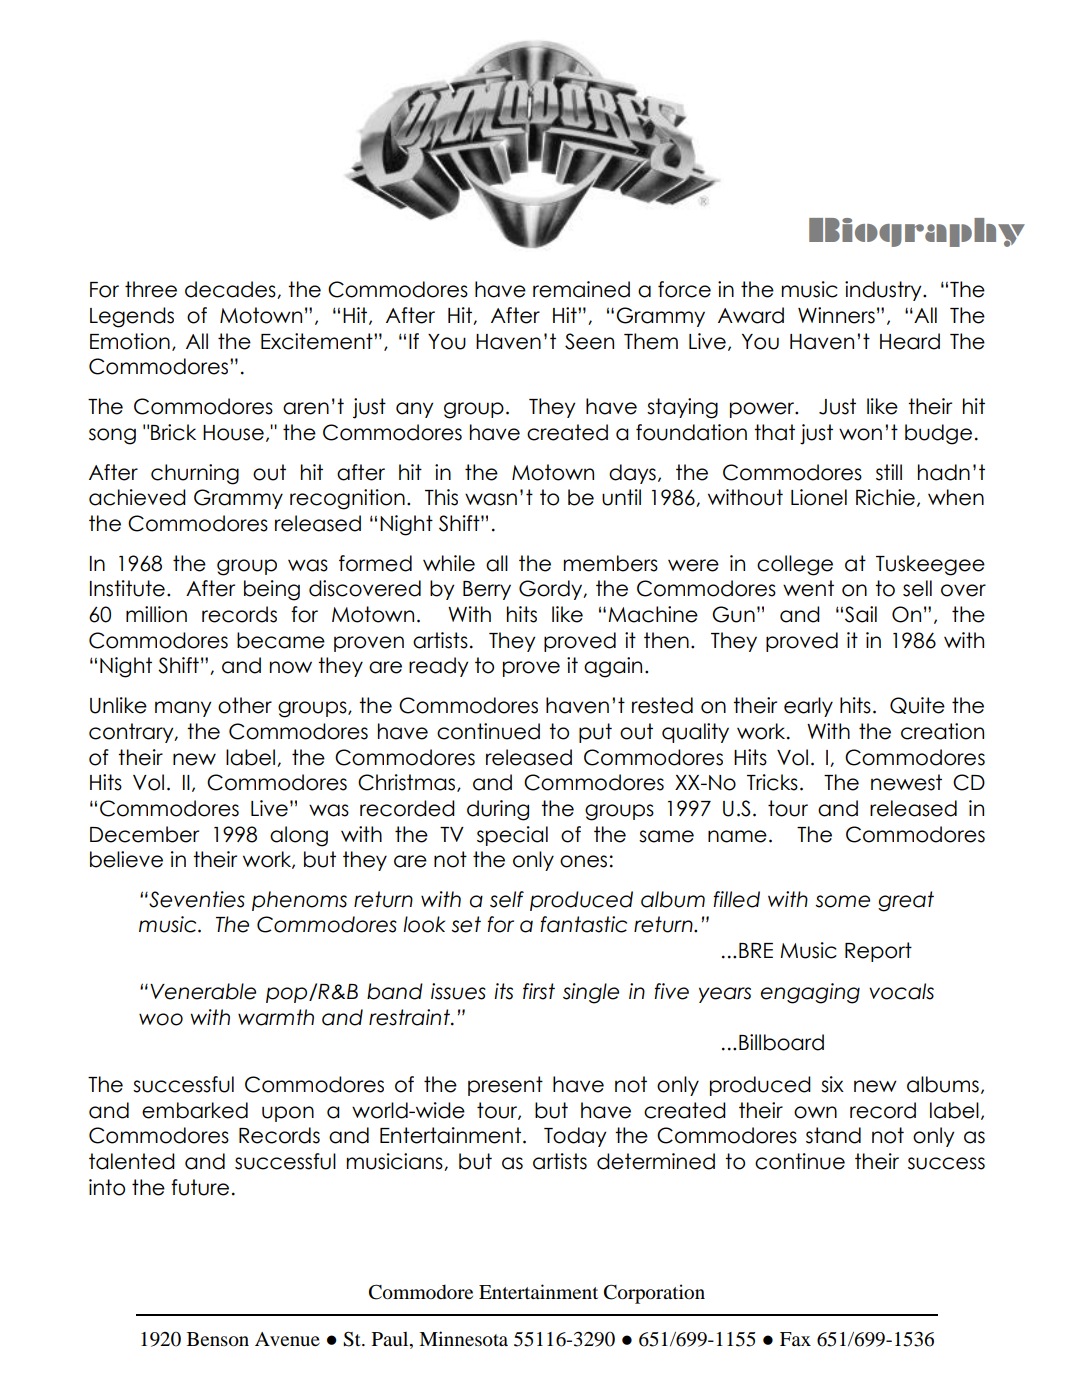  I want to click on December, so click(144, 834).
